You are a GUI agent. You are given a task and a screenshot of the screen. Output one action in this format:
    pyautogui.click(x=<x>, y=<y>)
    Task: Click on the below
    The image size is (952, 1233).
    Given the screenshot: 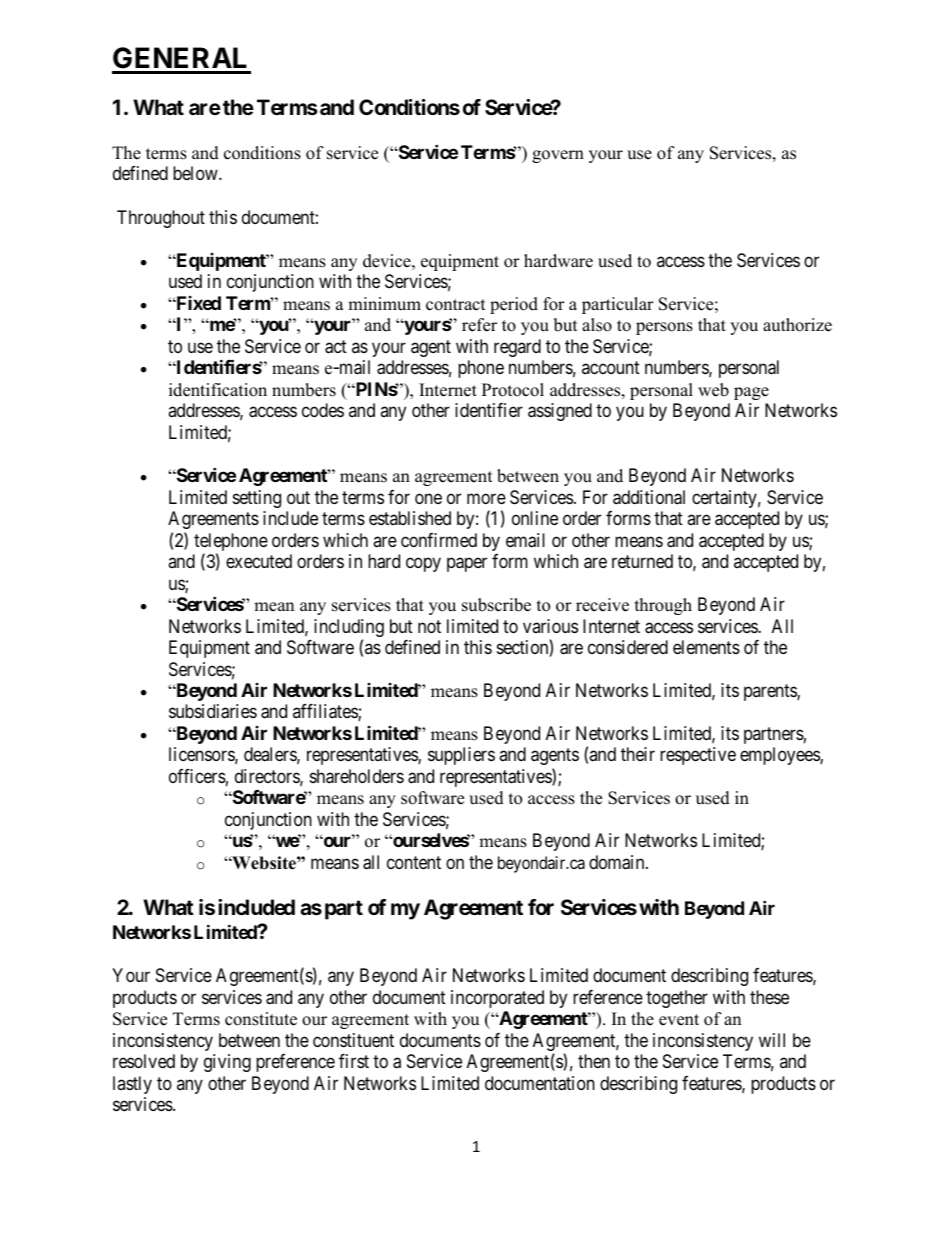 What is the action you would take?
    pyautogui.click(x=196, y=173)
